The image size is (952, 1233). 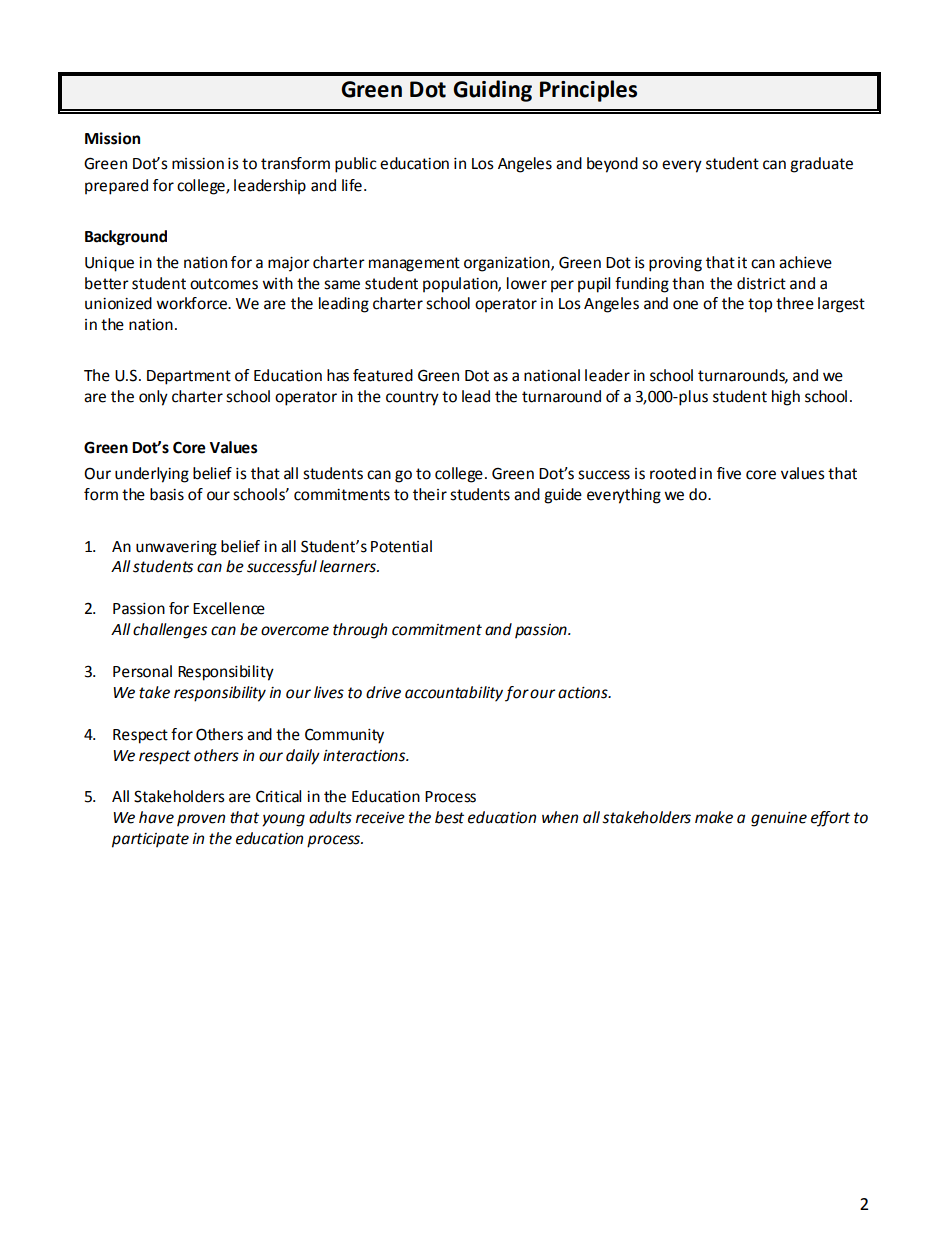 I want to click on five, so click(x=729, y=473).
